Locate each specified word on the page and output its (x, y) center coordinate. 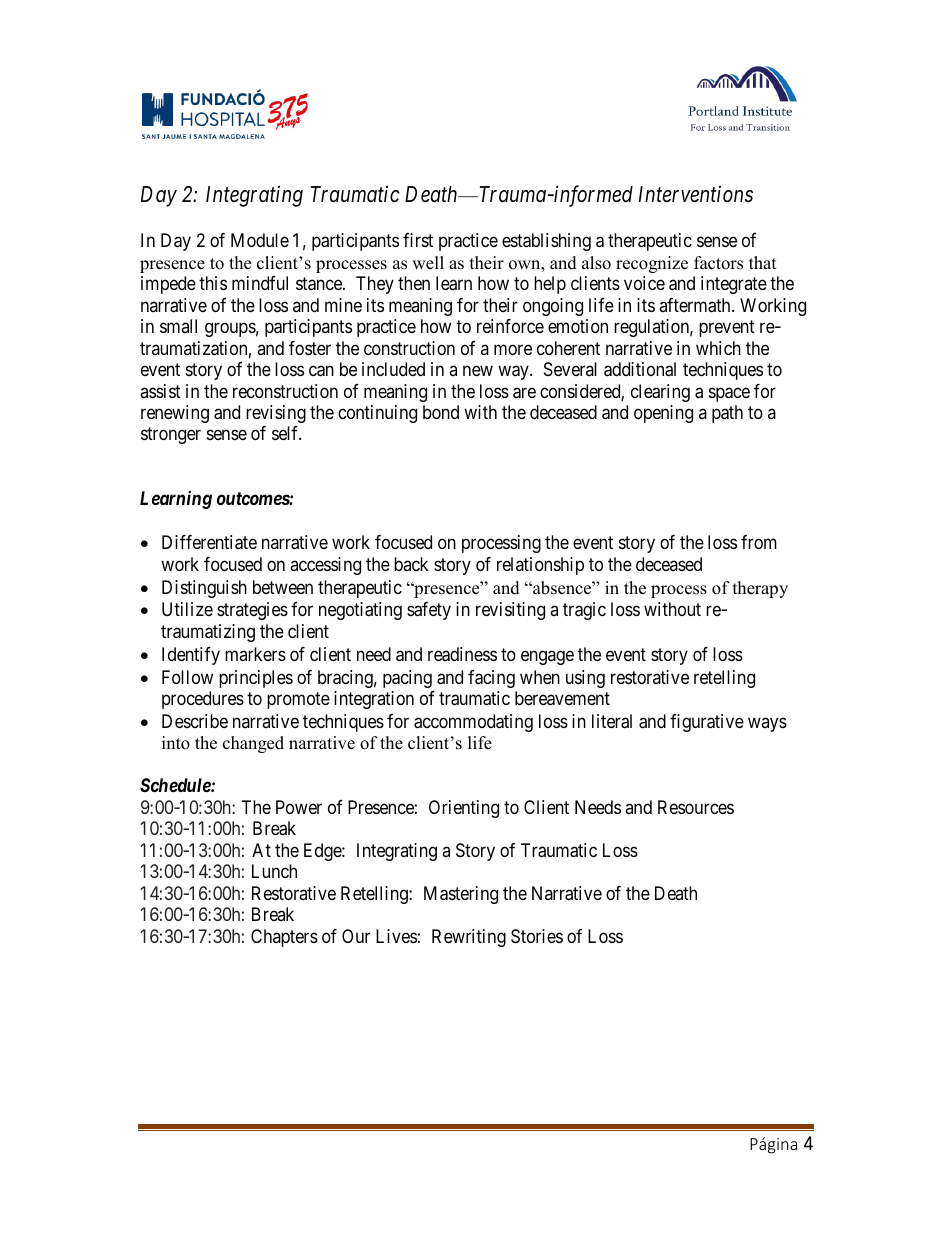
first (418, 240)
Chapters (284, 938)
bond (441, 412)
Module (260, 240)
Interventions (696, 194)
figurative (707, 723)
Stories (537, 936)
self (286, 433)
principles (256, 679)
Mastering (461, 895)
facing (491, 679)
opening (663, 414)
